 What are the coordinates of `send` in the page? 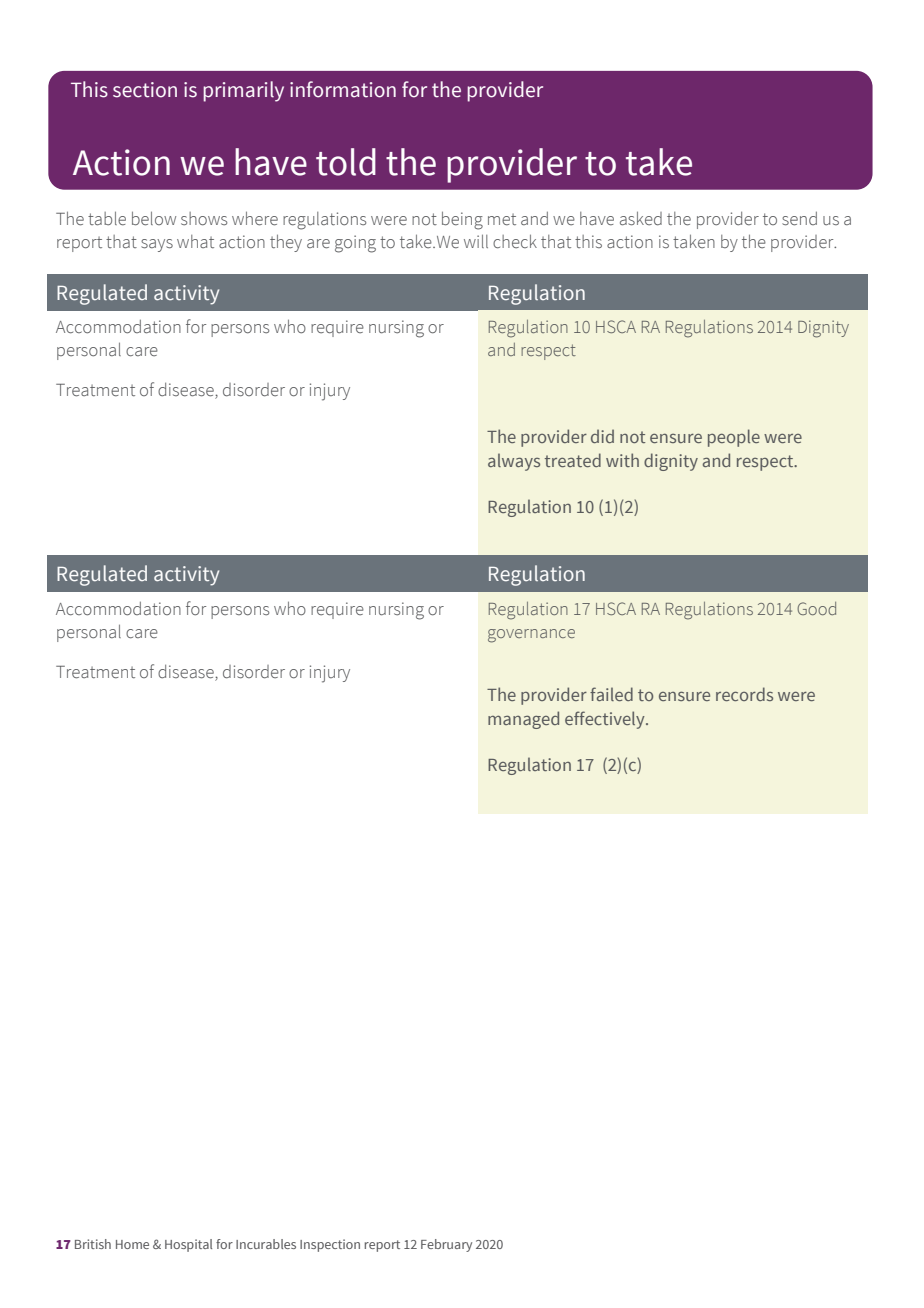 It's located at (799, 219).
